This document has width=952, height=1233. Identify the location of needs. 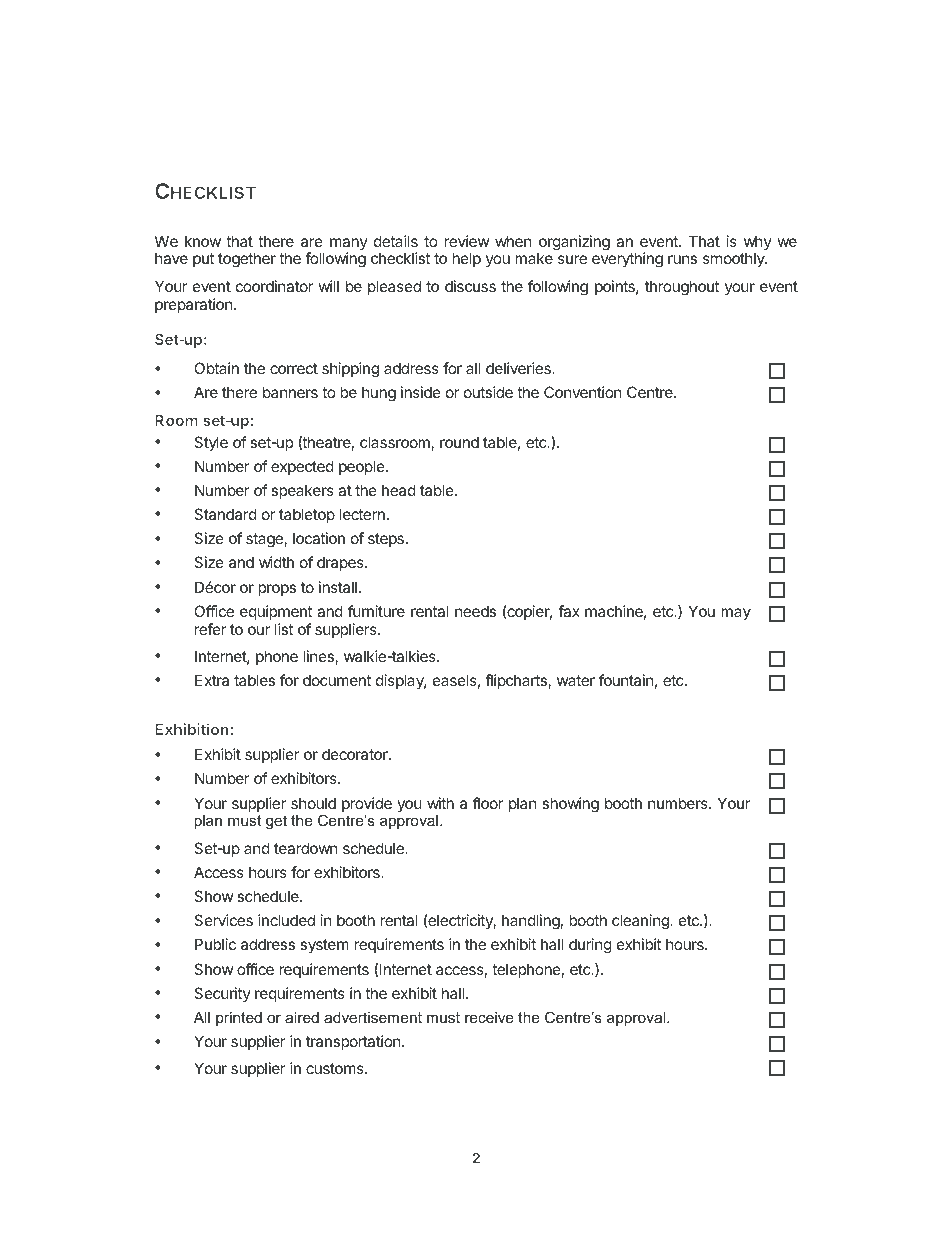
(475, 611).
